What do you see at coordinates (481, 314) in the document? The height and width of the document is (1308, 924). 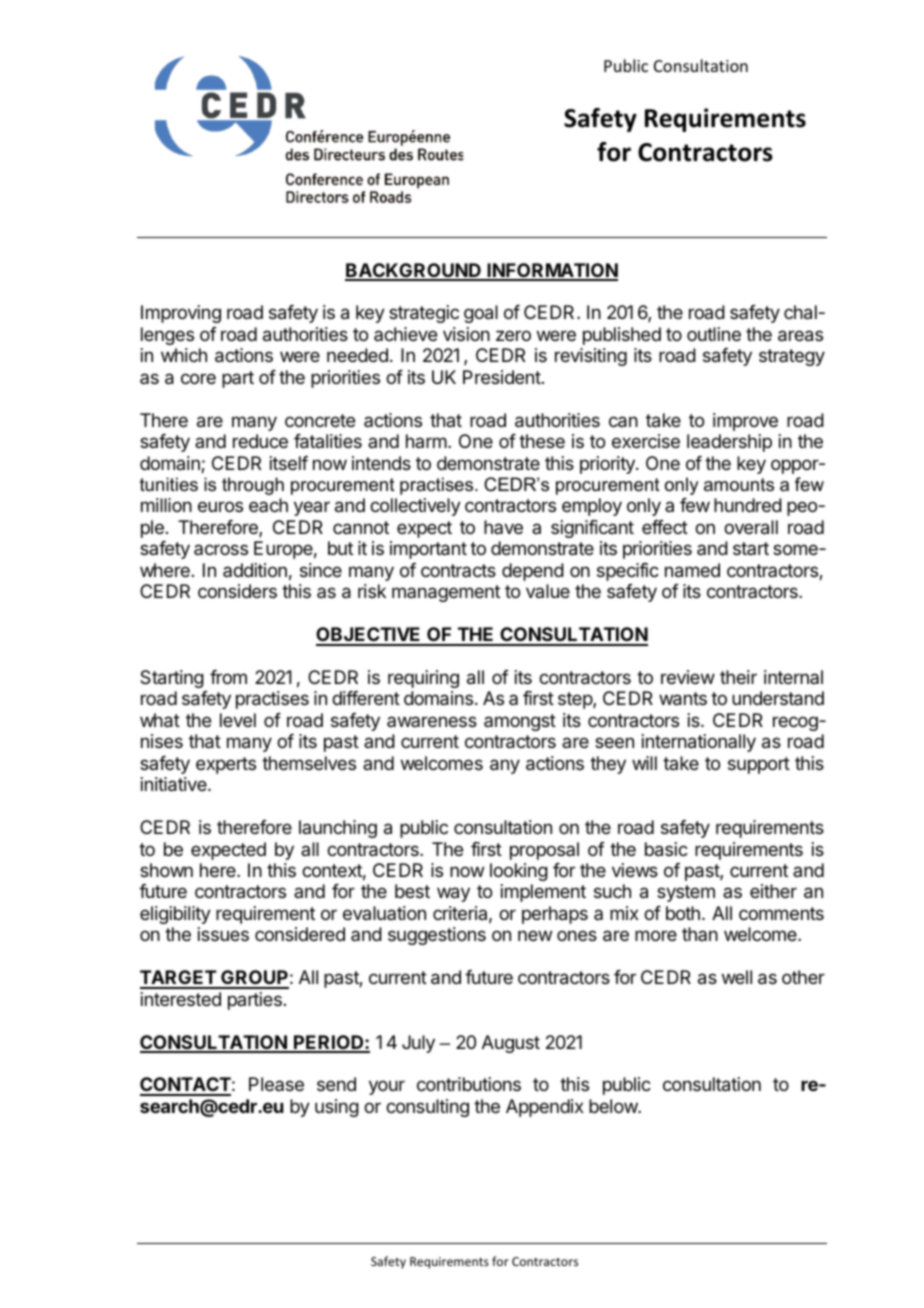 I see `goal` at bounding box center [481, 314].
